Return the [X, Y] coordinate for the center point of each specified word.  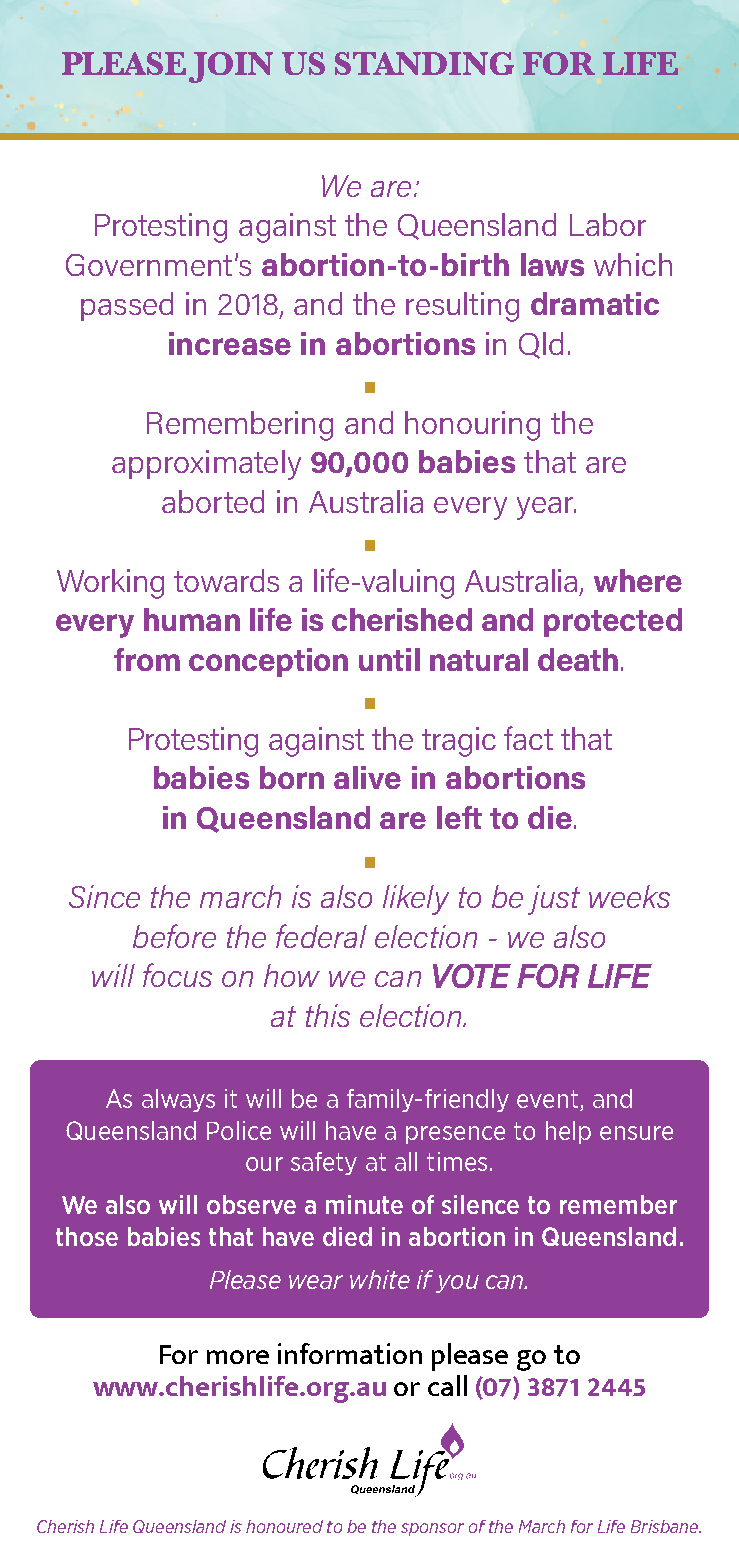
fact [528, 738]
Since [104, 896]
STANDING [424, 63]
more [238, 1357]
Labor [608, 224]
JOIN [231, 67]
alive [367, 777]
